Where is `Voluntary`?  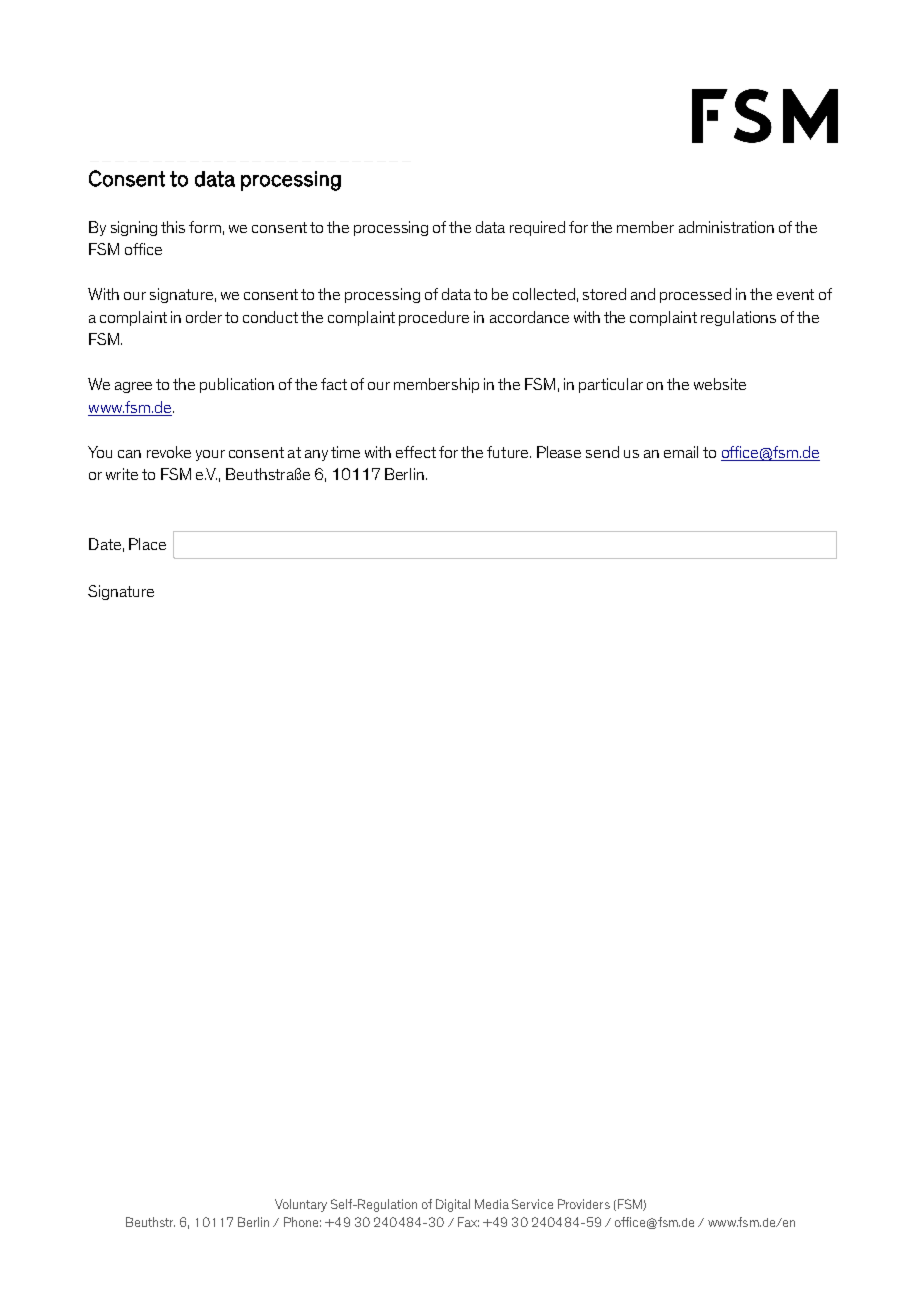 Voluntary is located at coordinates (301, 1205).
